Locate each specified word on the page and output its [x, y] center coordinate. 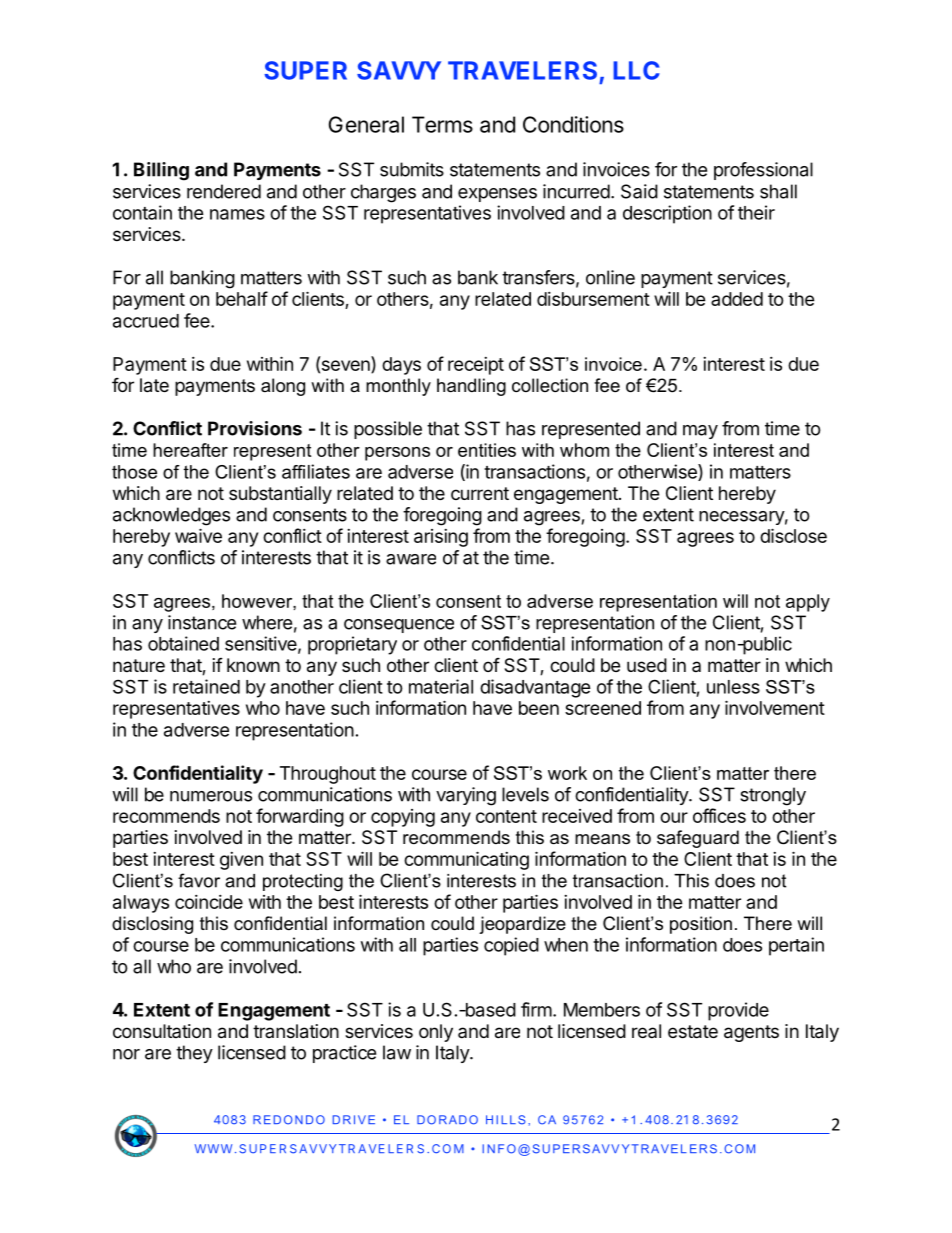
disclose [793, 535]
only [436, 1033]
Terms [442, 124]
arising [441, 538]
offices [719, 815]
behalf [242, 298]
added [737, 299]
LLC [636, 70]
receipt [476, 366]
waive [198, 535]
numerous [211, 796]
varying [466, 796]
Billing [161, 171]
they [194, 1054]
